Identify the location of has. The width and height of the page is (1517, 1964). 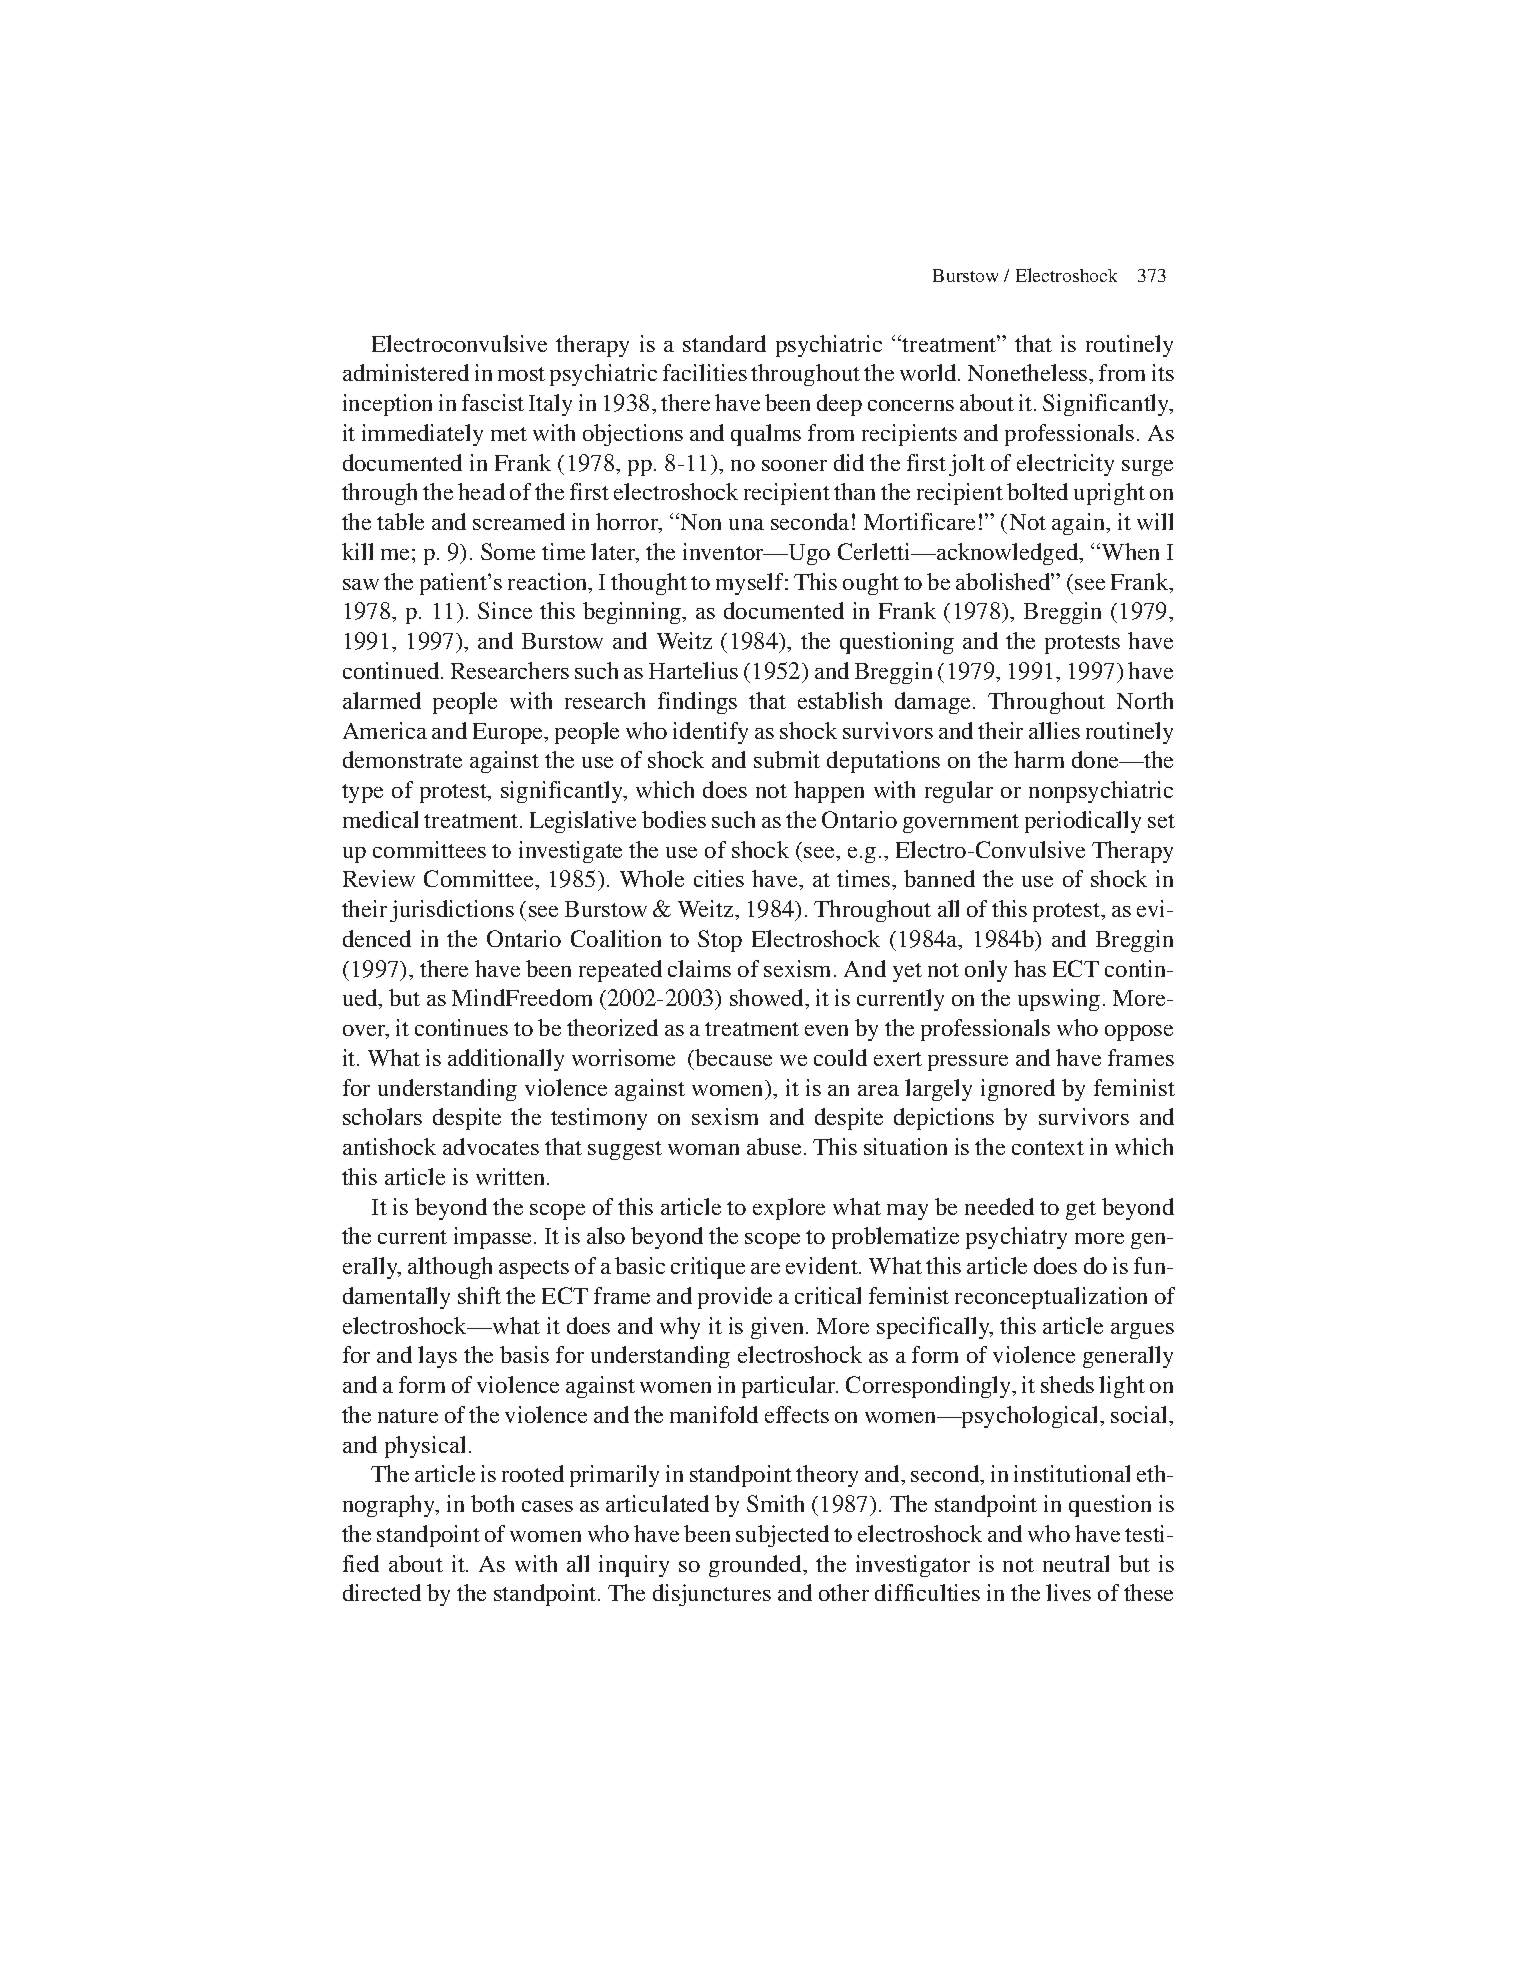
(1030, 968).
